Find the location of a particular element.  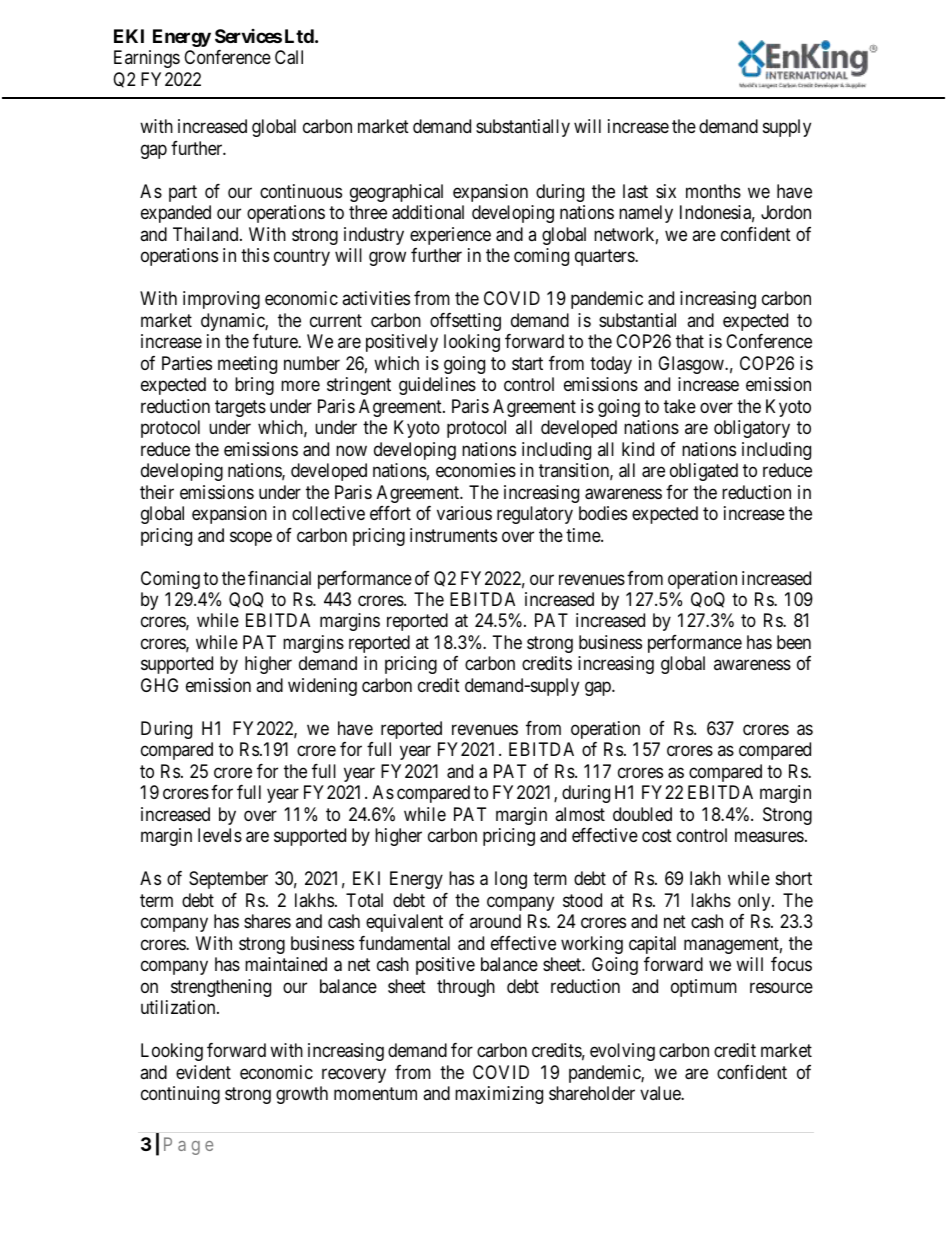

evident is located at coordinates (203, 1072).
